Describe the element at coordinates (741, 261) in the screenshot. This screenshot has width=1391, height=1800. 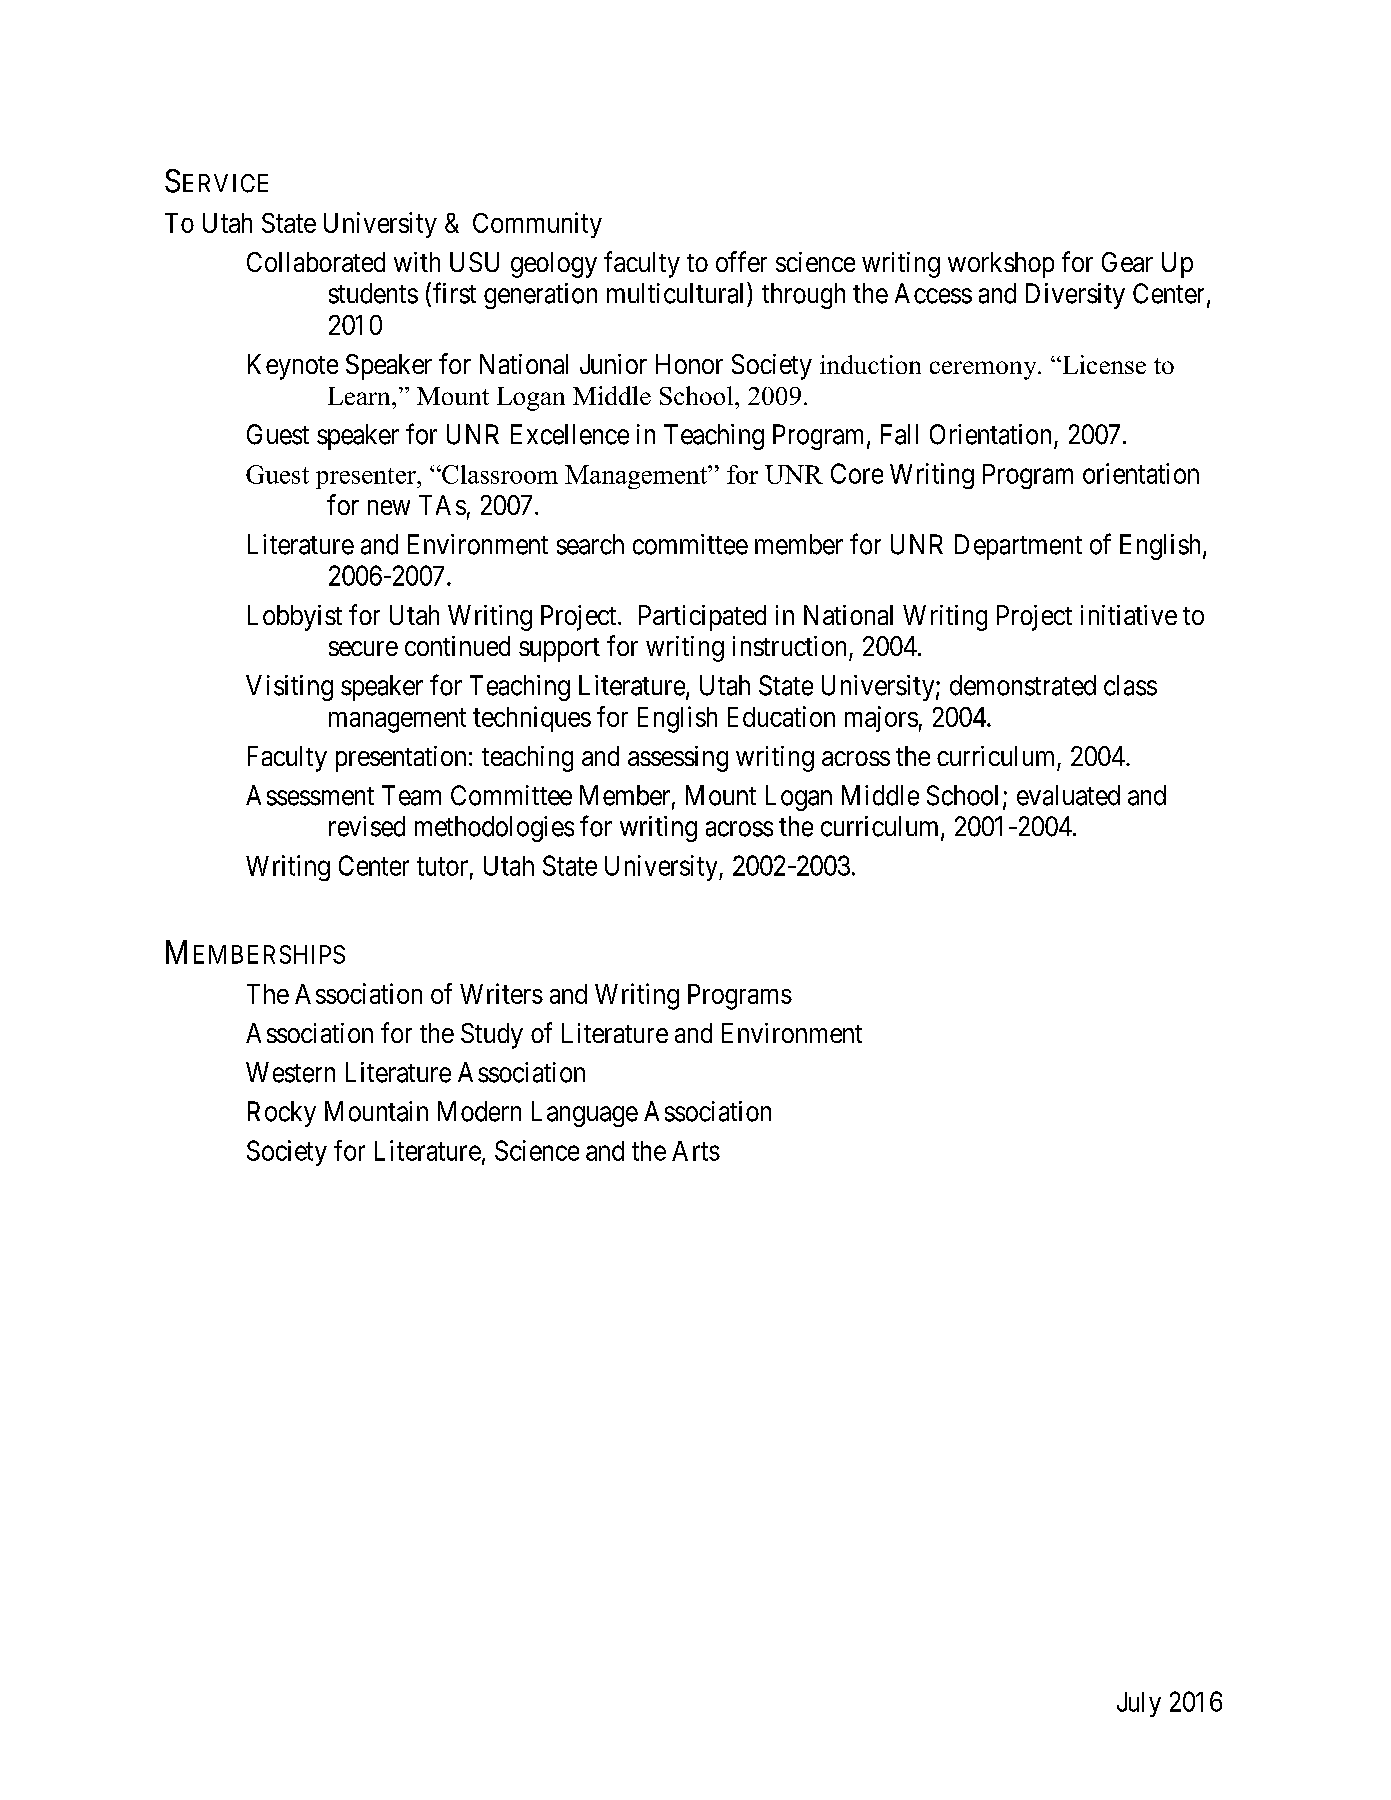
I see `offer` at that location.
